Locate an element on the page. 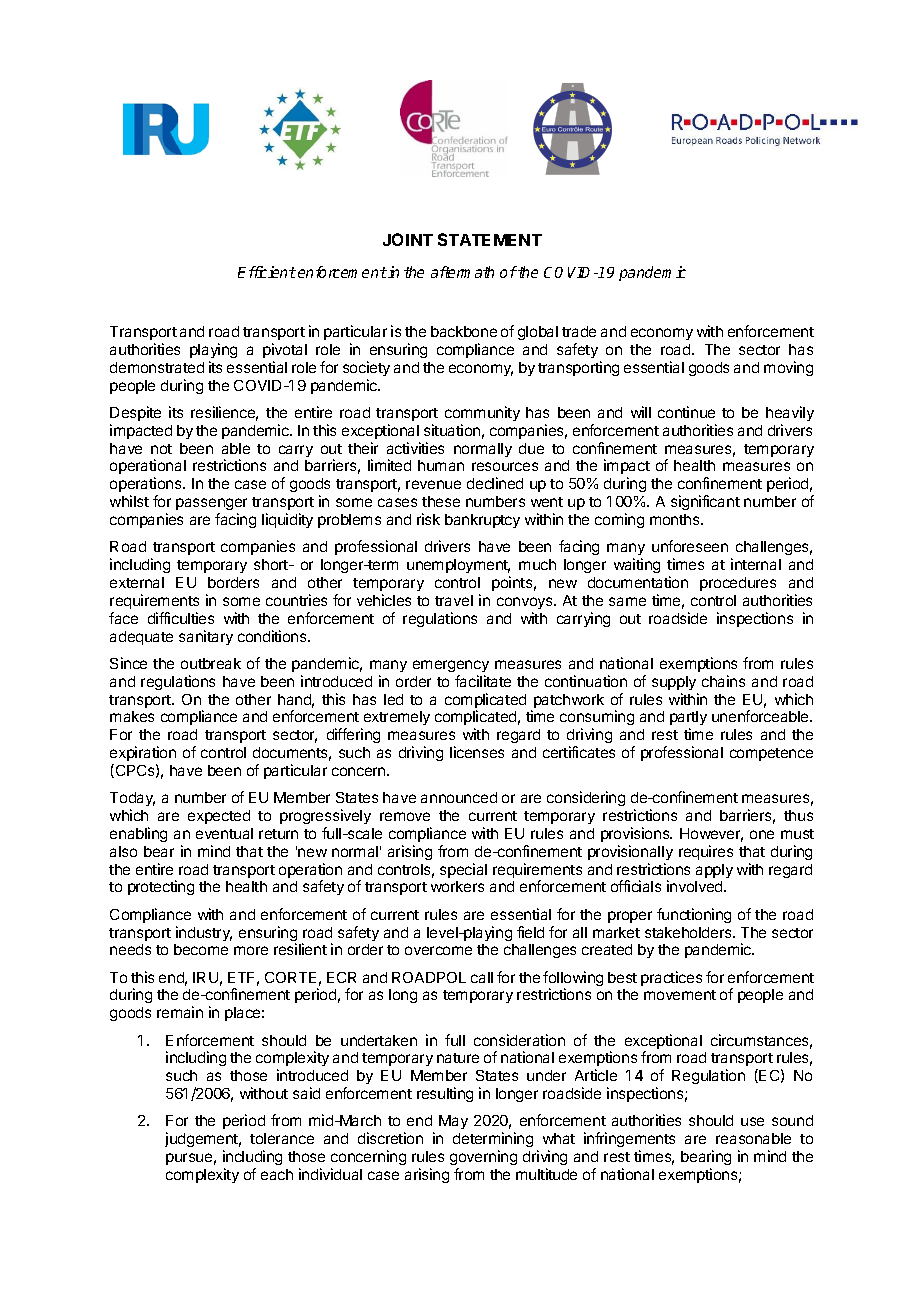 The height and width of the page is (1308, 924). moving is located at coordinates (788, 368).
